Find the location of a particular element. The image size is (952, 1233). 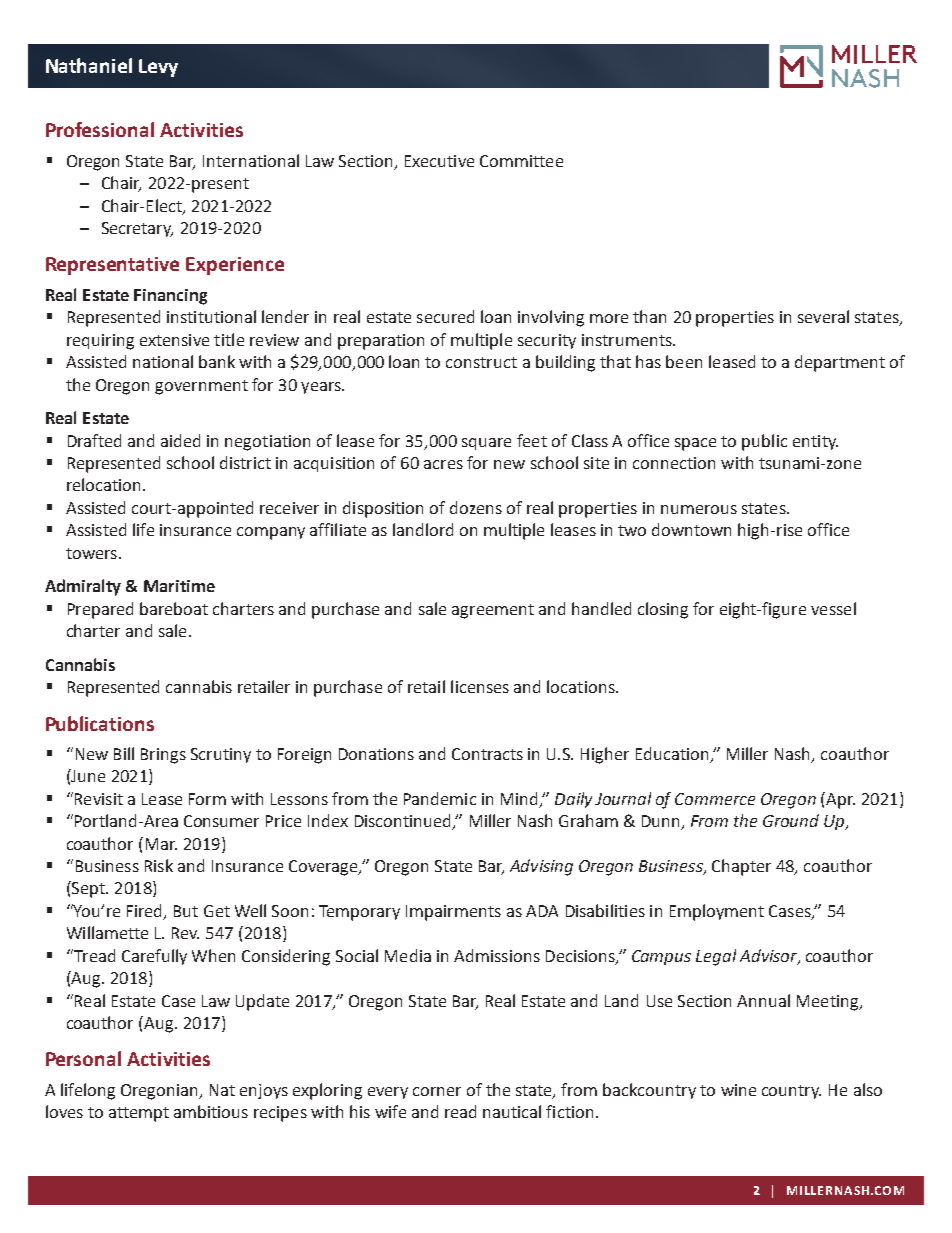

agreement is located at coordinates (493, 611).
